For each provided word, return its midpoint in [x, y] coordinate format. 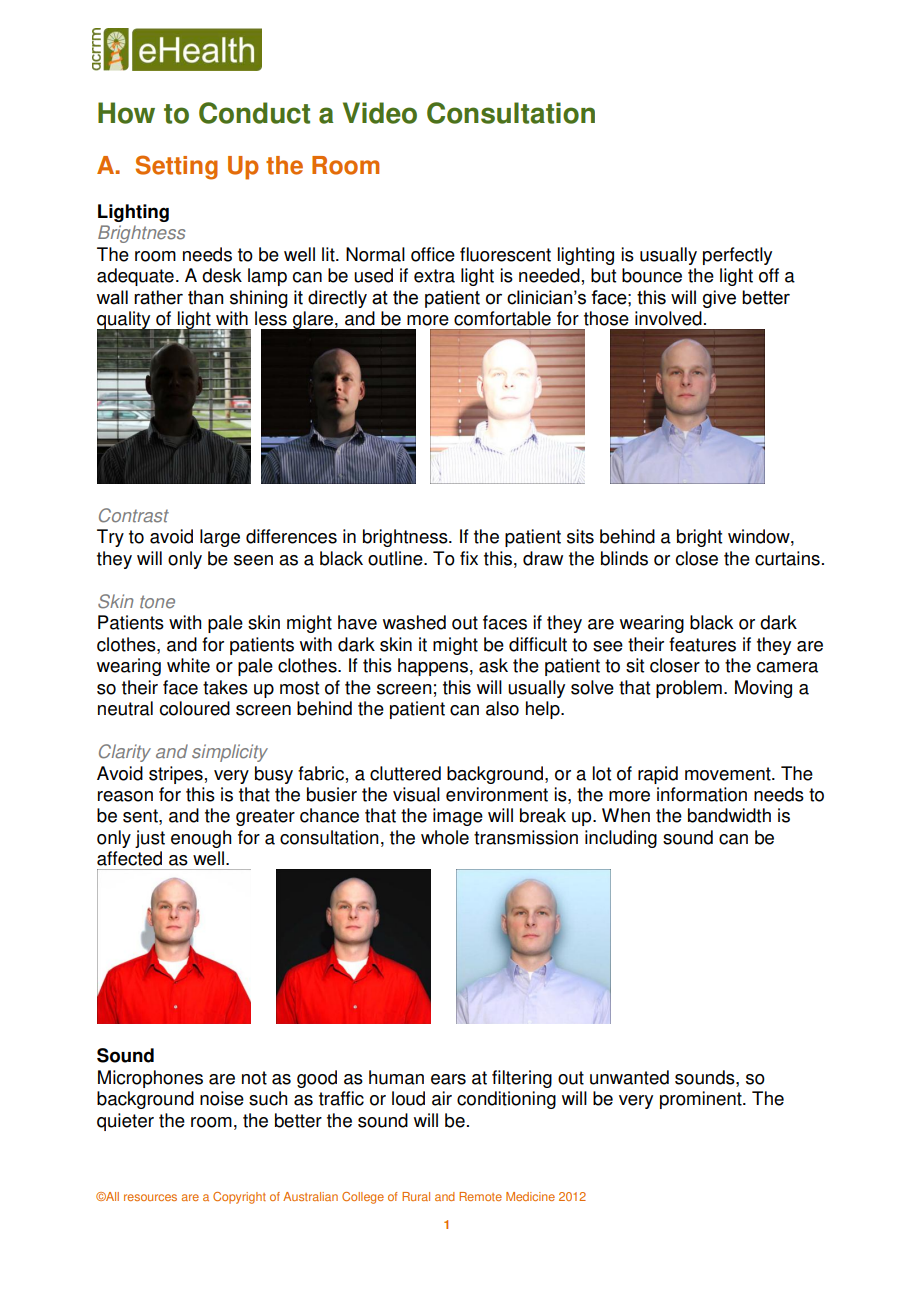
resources [150, 1197]
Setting [177, 167]
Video [380, 113]
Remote [480, 1196]
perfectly [737, 256]
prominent [702, 1100]
